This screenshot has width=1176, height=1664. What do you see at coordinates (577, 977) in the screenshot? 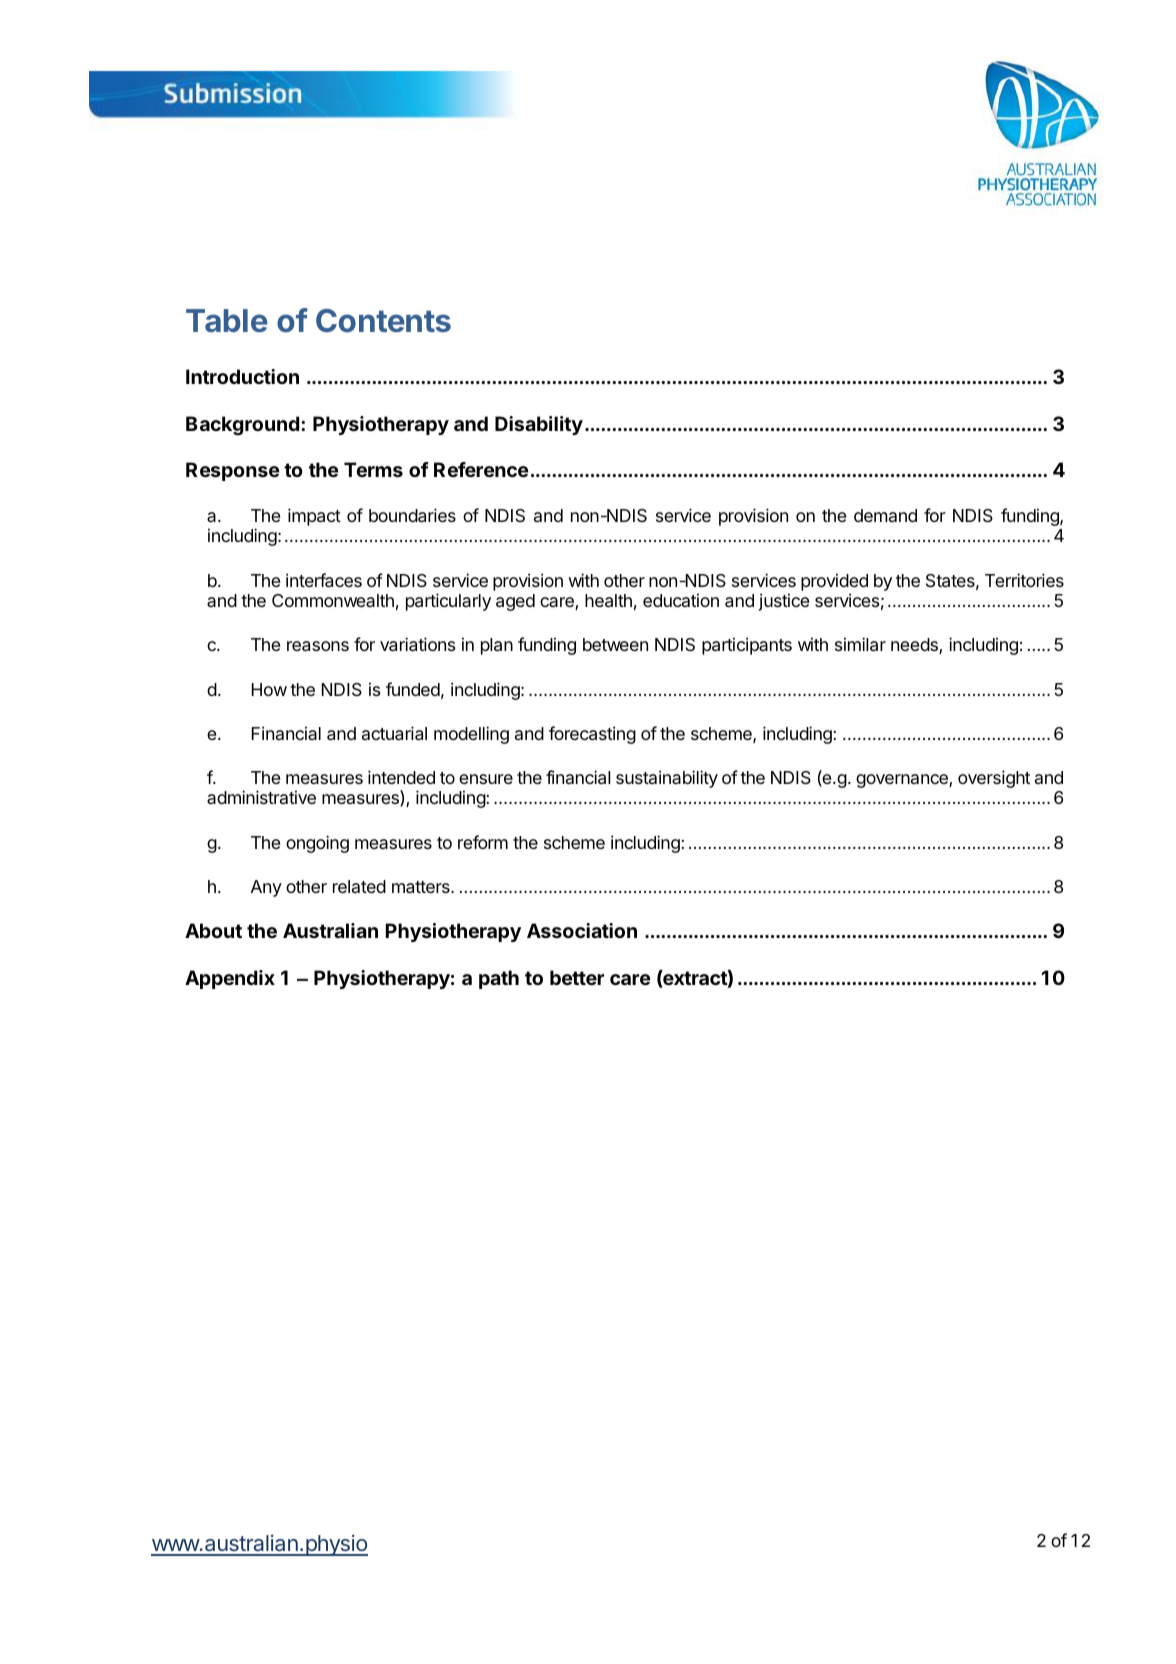
I see `better` at bounding box center [577, 977].
